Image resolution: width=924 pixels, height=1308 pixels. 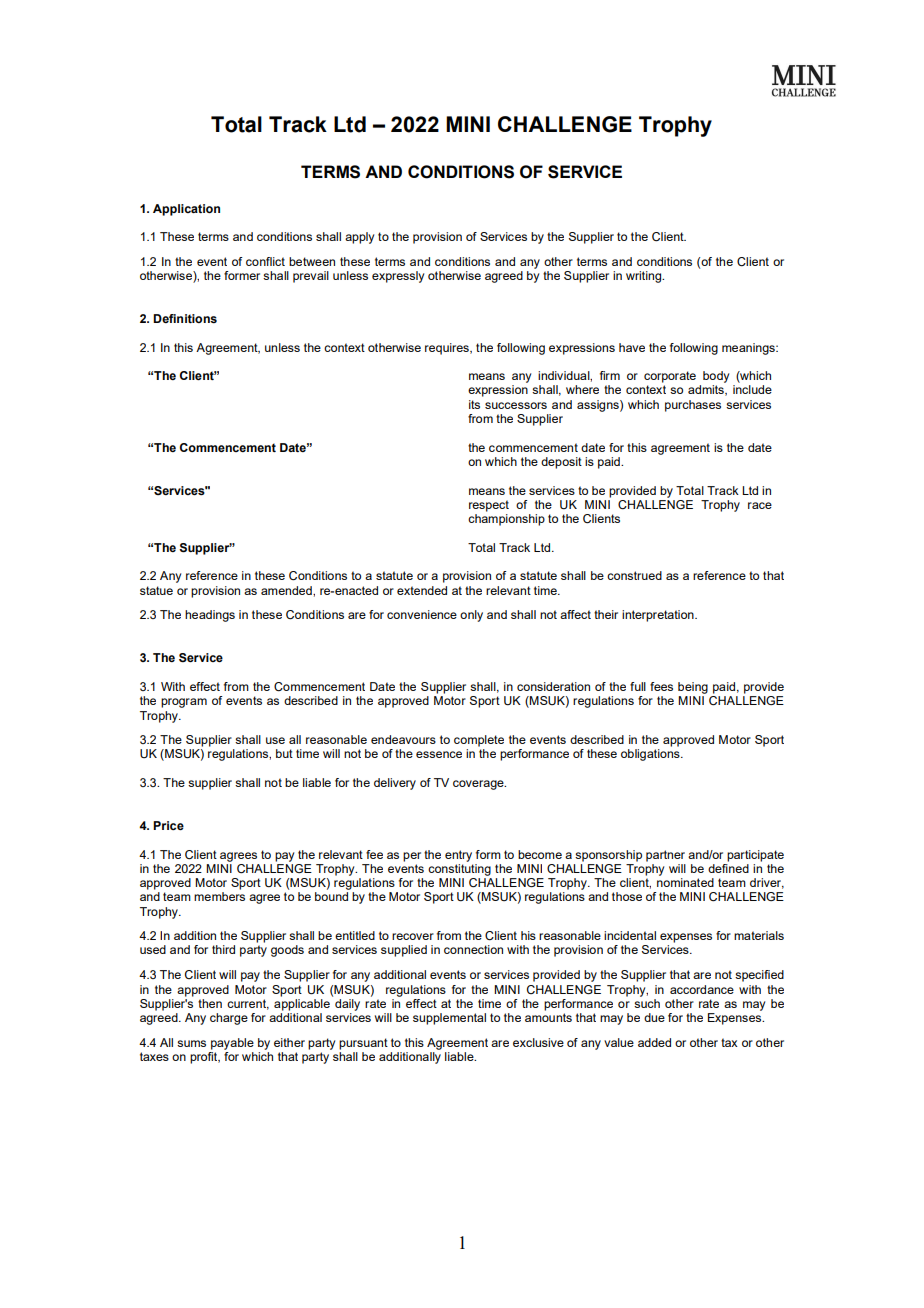 I want to click on Application, so click(x=186, y=210).
